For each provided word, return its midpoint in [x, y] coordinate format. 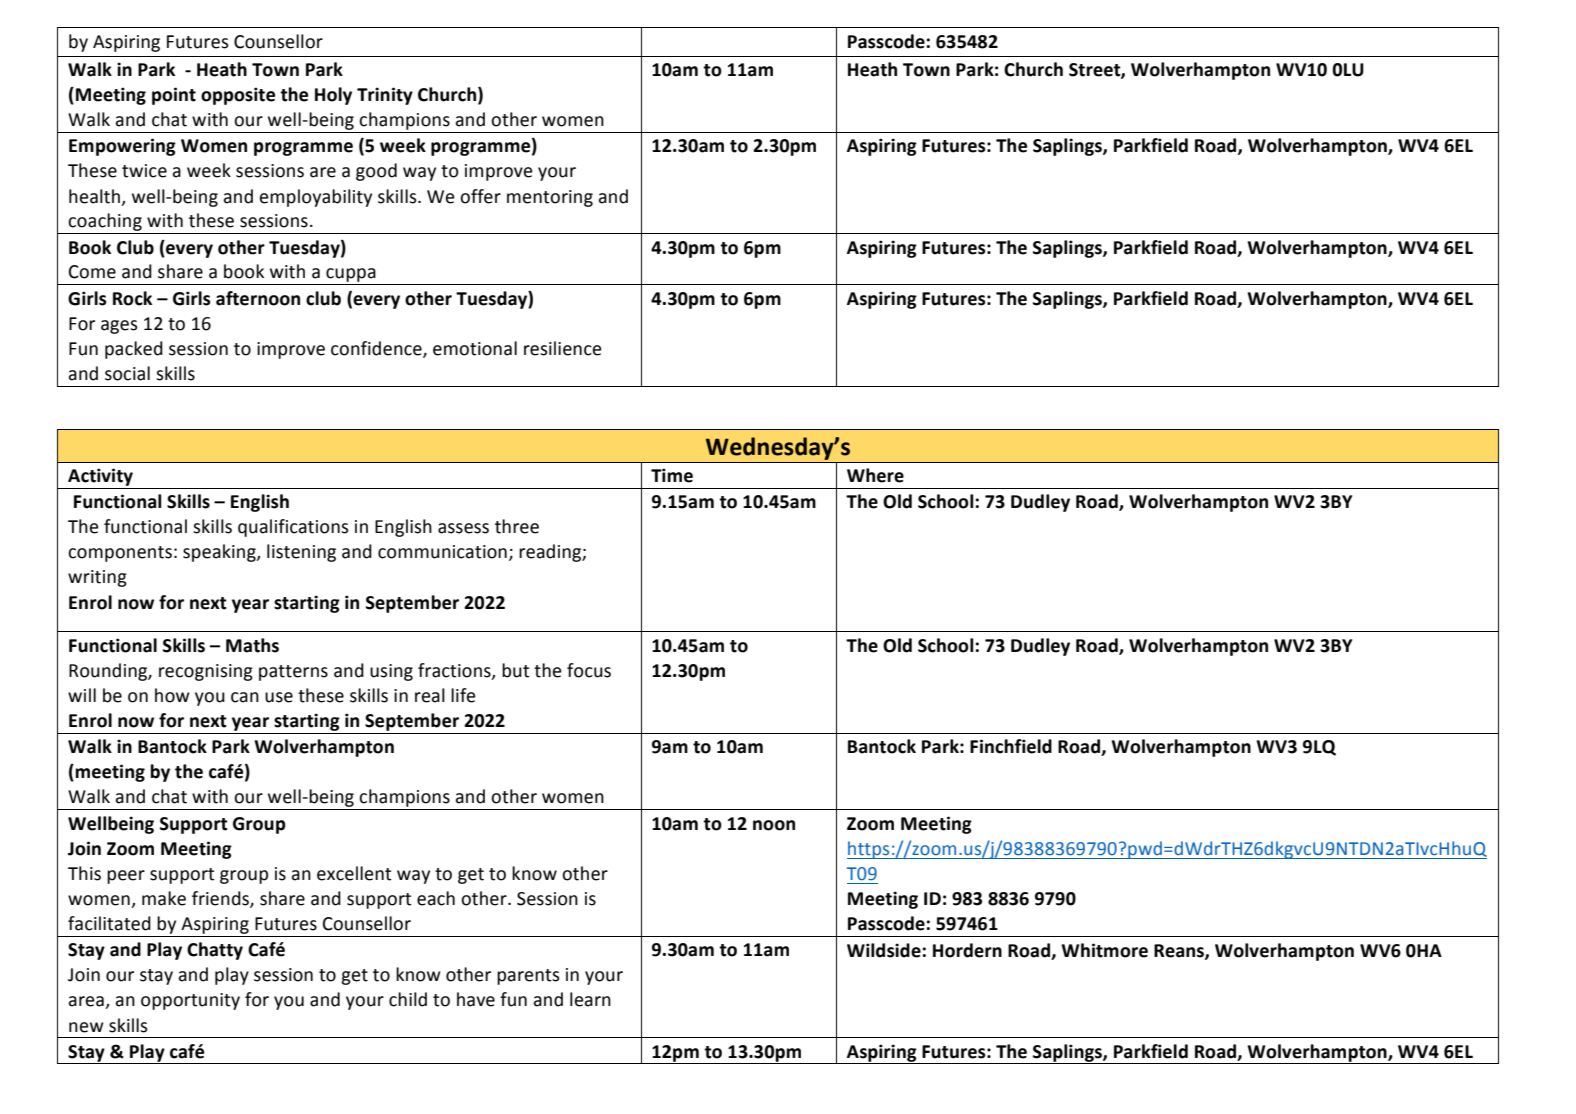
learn [590, 999]
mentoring [550, 198]
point [174, 96]
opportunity [190, 1001]
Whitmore [1104, 950]
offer [480, 196]
